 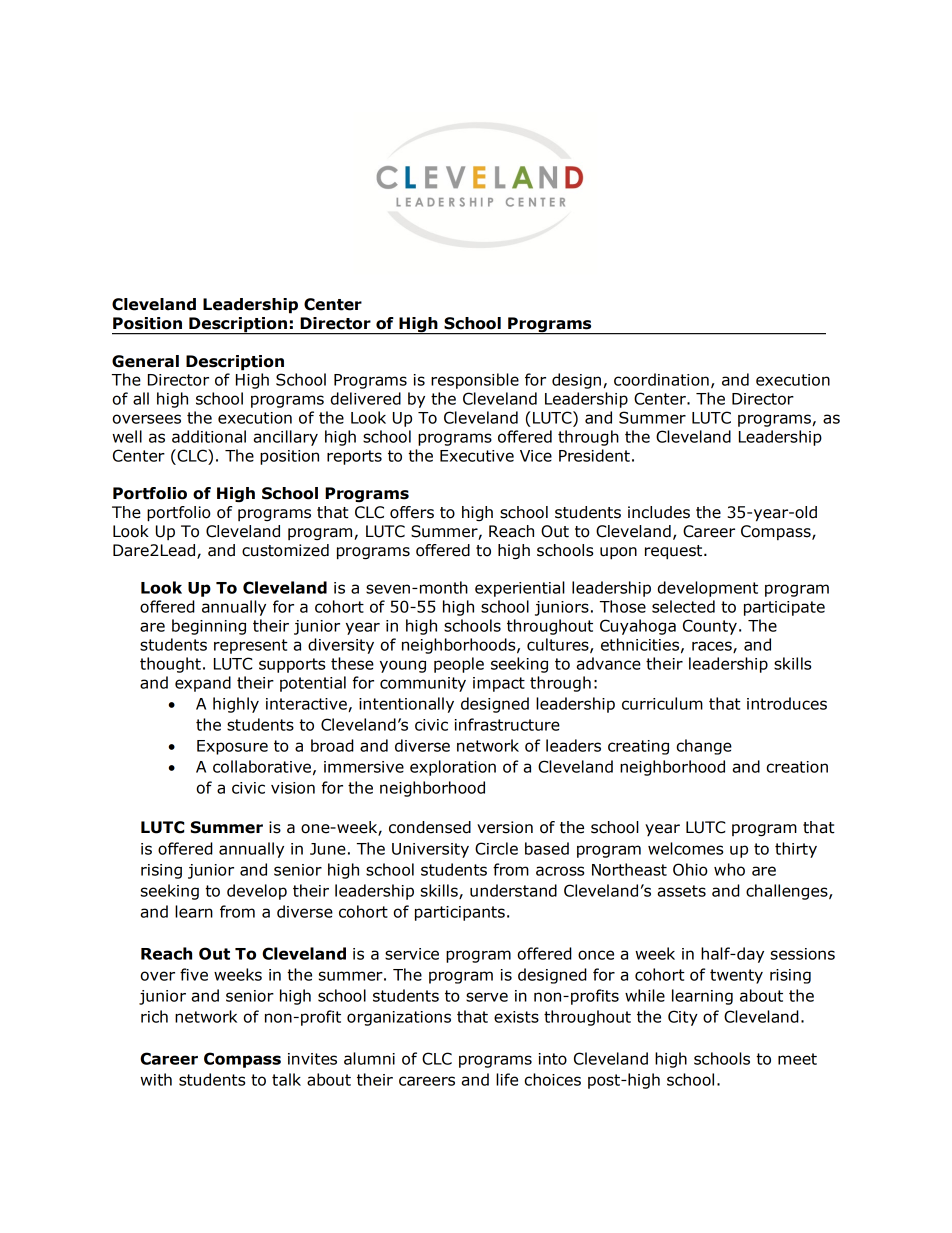 I want to click on General, so click(x=145, y=361).
